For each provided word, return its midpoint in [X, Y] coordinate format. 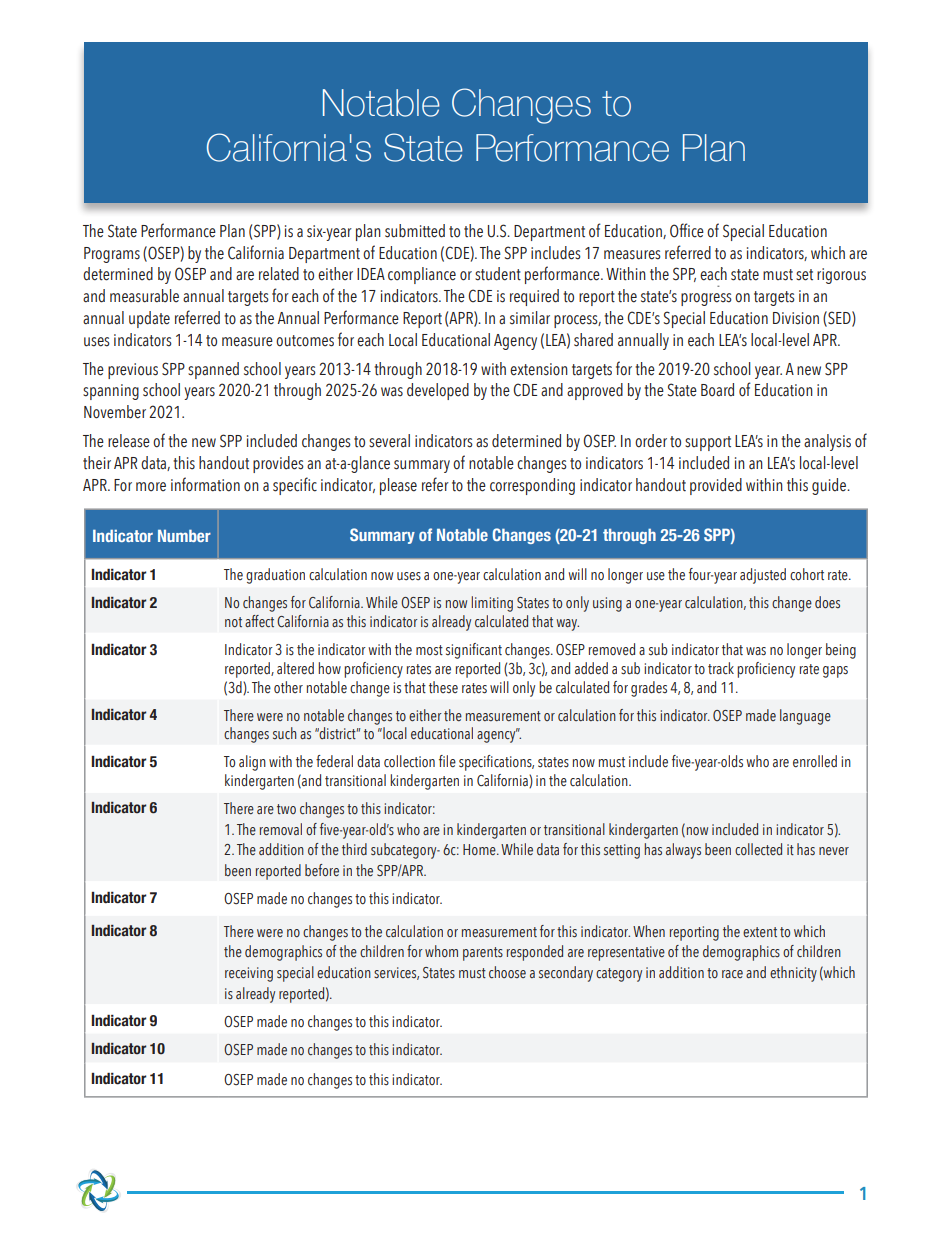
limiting [492, 604]
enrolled [815, 761]
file [447, 761]
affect [259, 621]
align [252, 763]
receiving [249, 974]
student [498, 274]
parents [483, 954]
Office [687, 230]
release [129, 441]
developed [438, 391]
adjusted [763, 576]
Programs [112, 255]
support [708, 443]
